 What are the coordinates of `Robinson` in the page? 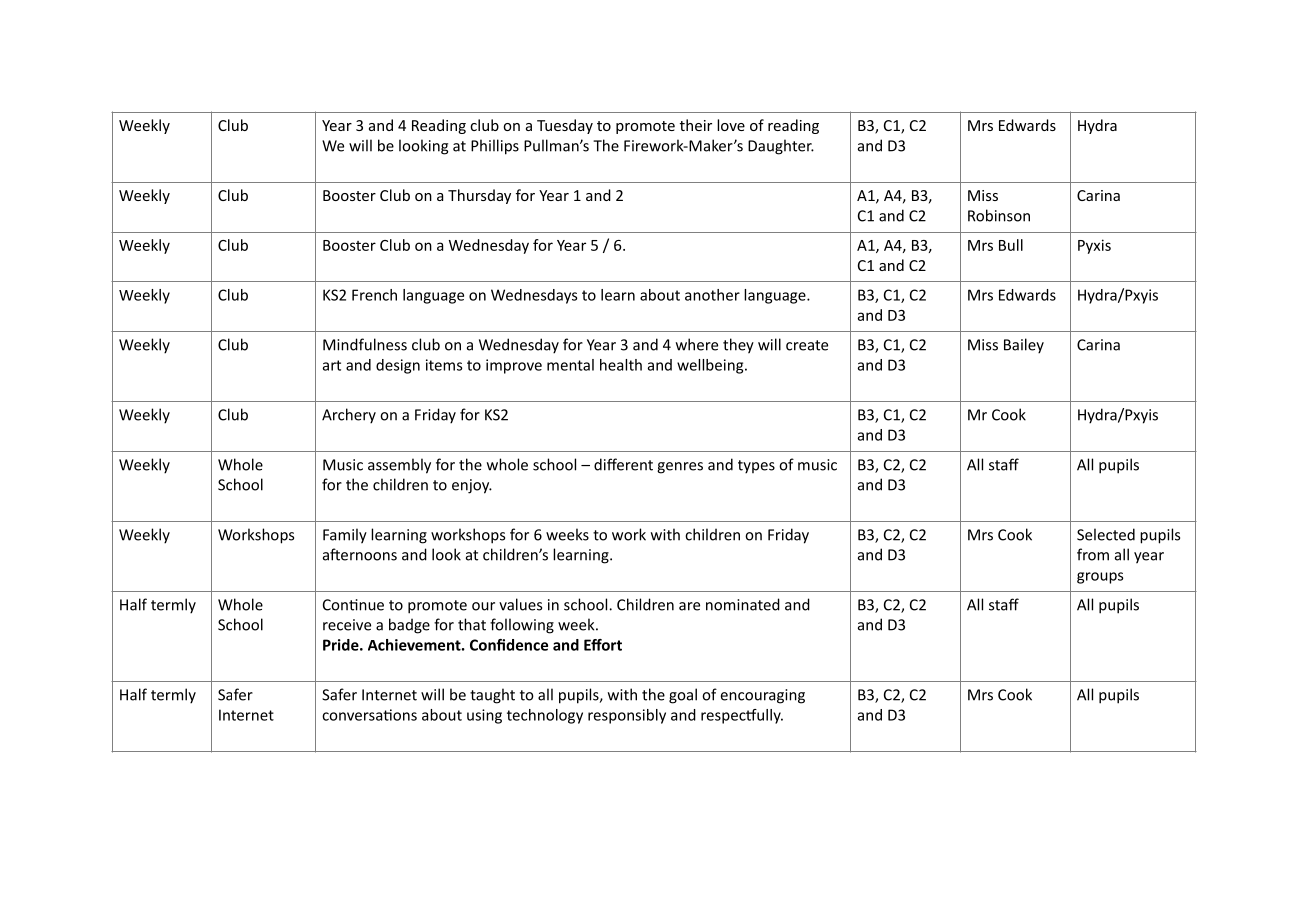 It's located at (999, 215).
